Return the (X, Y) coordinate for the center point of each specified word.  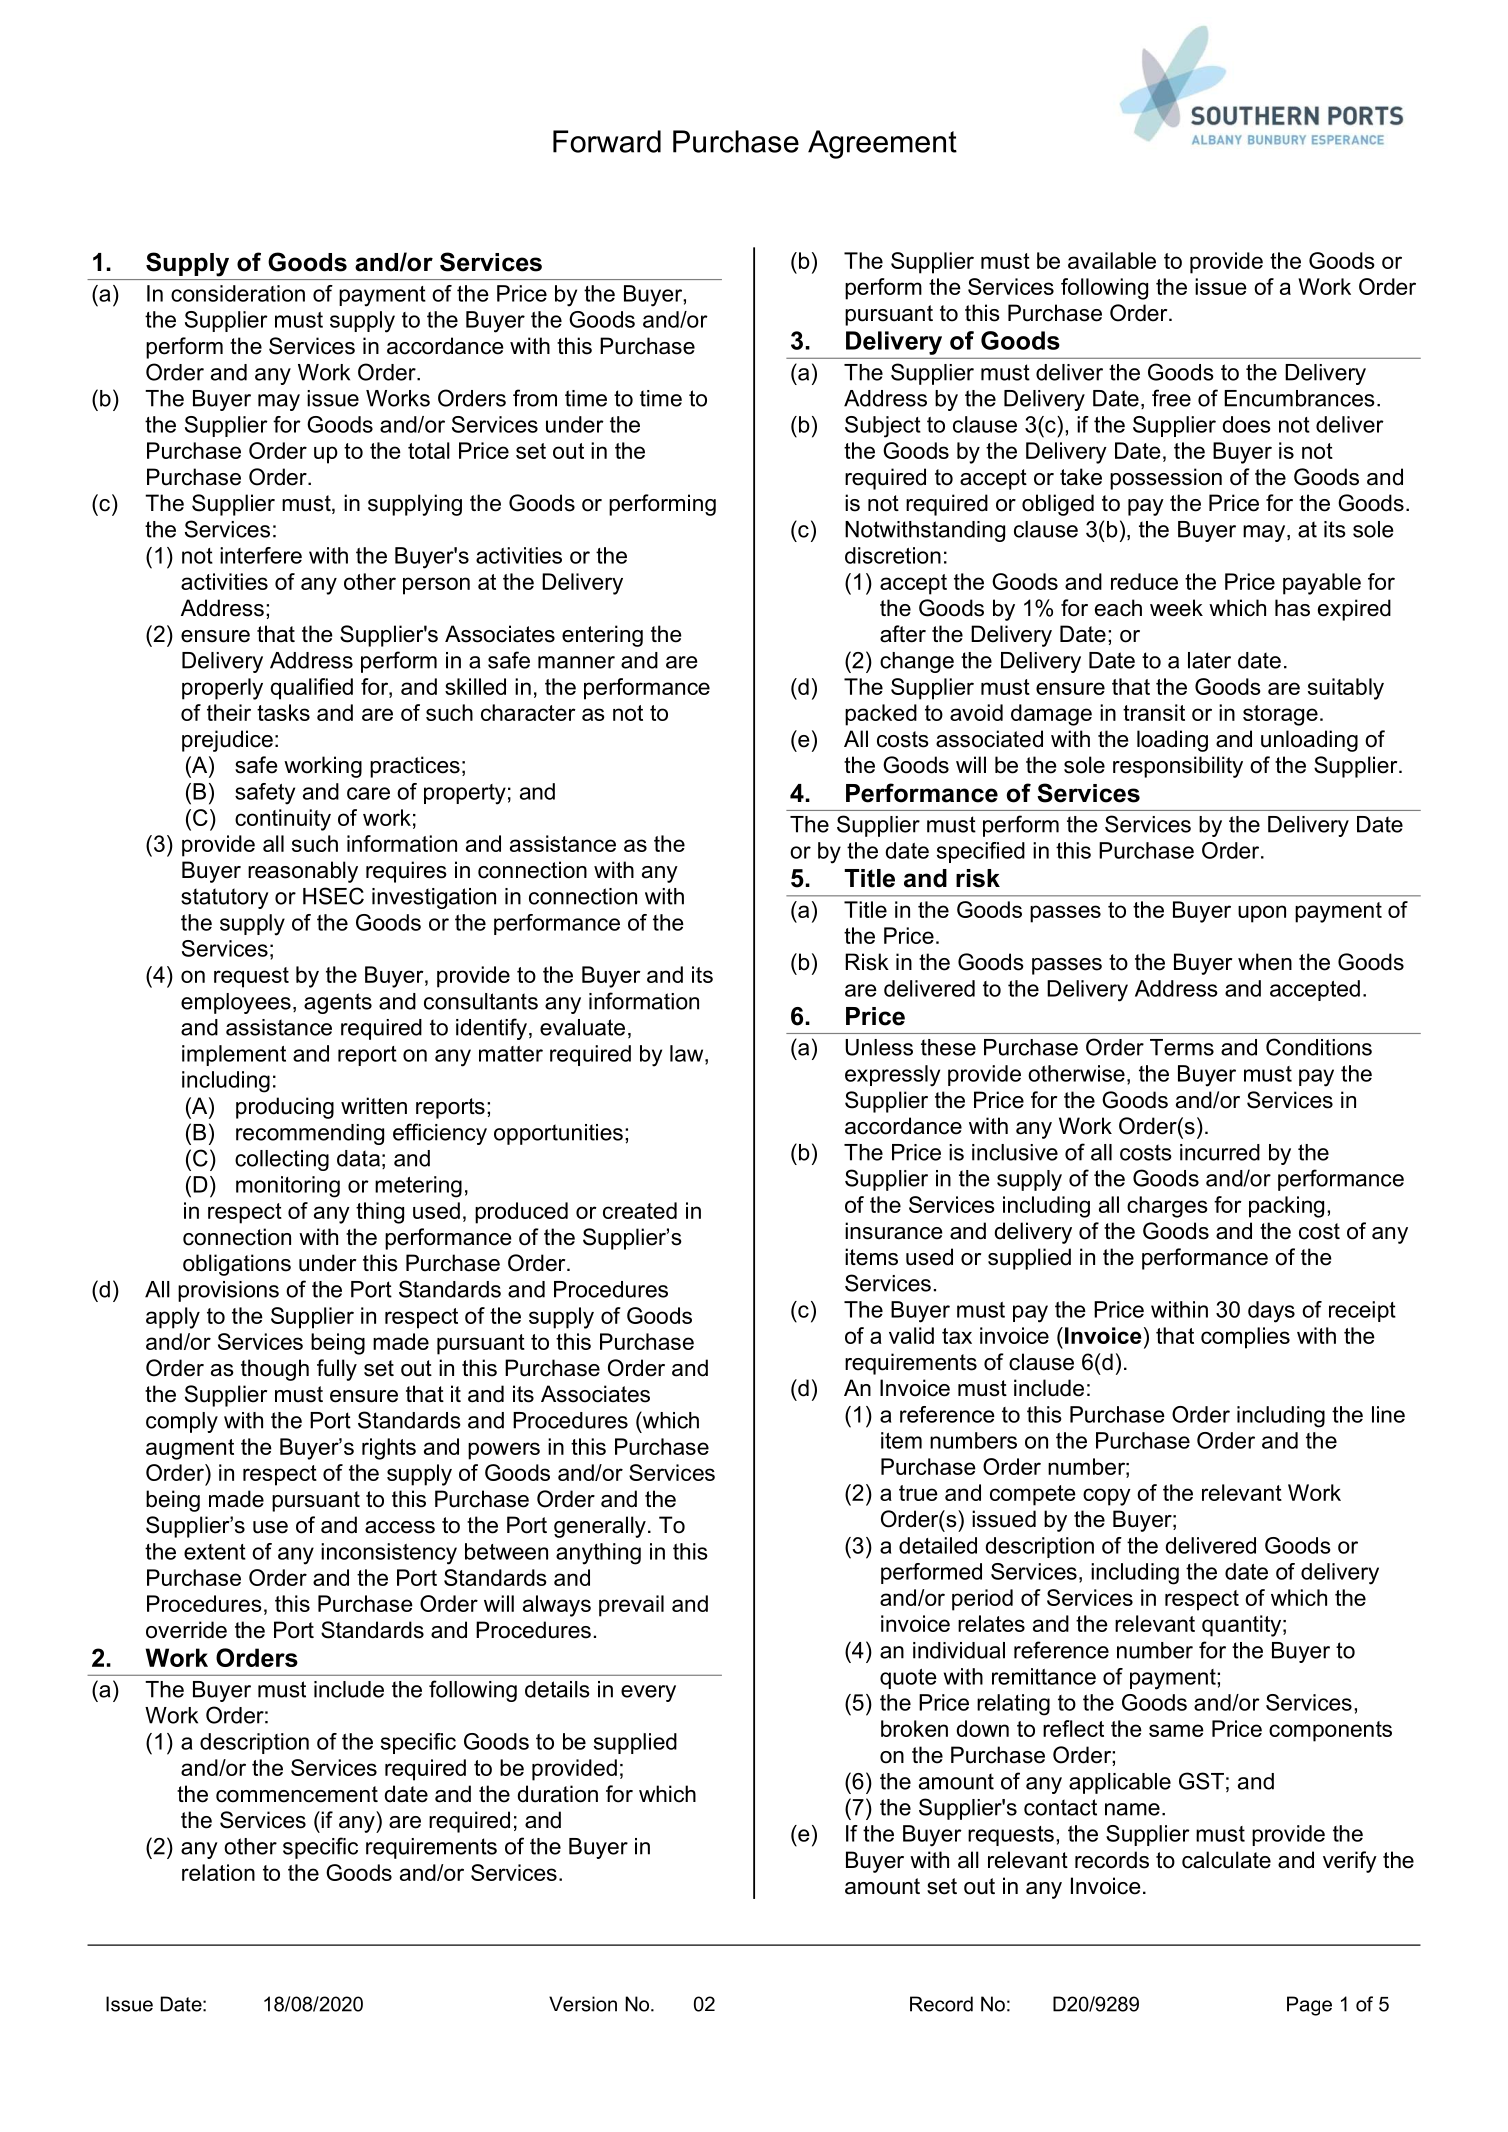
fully (337, 1370)
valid (911, 1335)
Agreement (882, 144)
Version (583, 2004)
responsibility (1178, 767)
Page (1309, 2006)
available (1112, 260)
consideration (238, 293)
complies (1245, 1338)
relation (218, 1872)
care (368, 793)
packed (881, 715)
